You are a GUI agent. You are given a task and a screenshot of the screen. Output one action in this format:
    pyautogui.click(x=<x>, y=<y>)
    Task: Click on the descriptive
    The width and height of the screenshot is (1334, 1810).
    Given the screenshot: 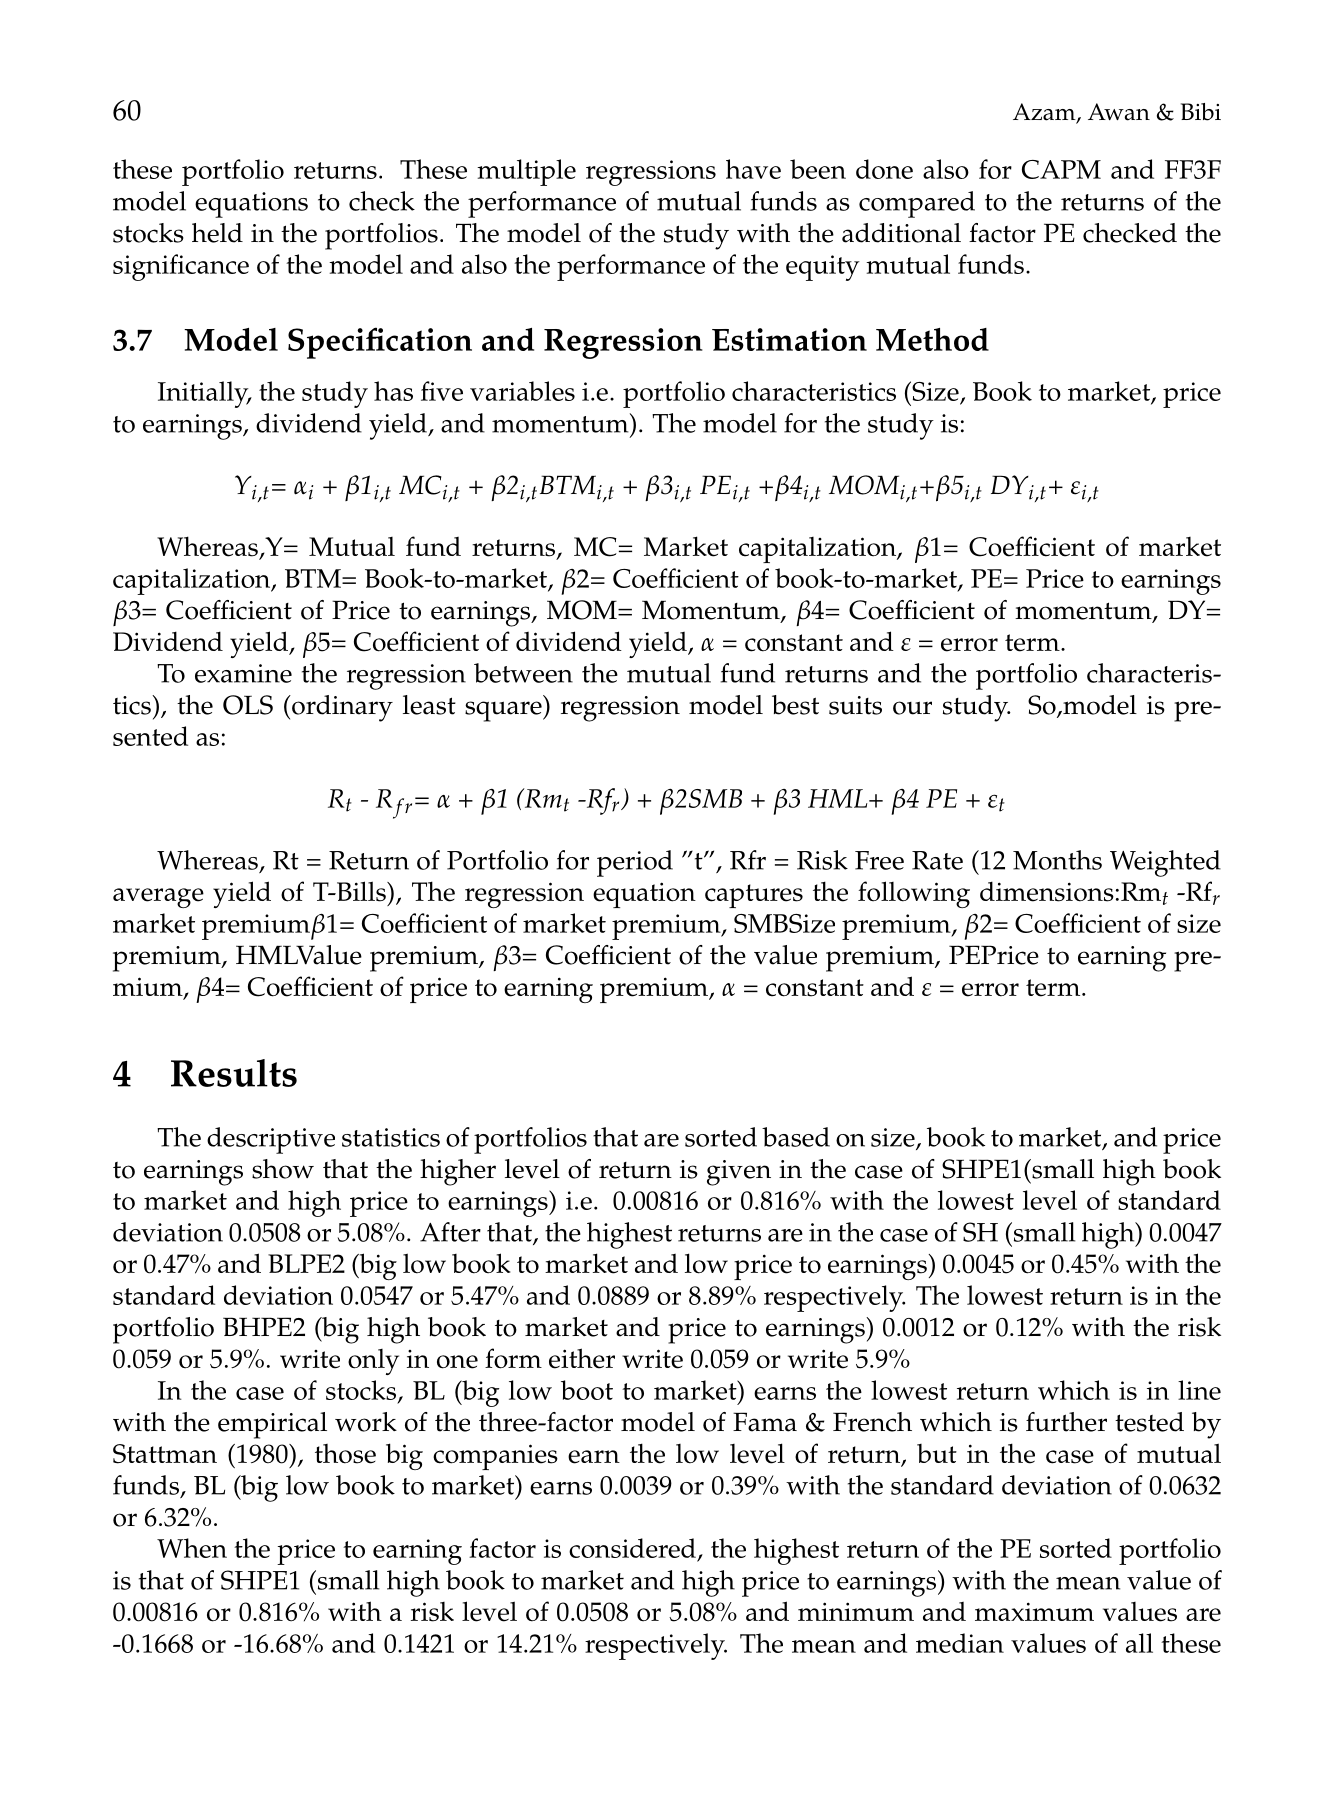 What is the action you would take?
    pyautogui.click(x=271, y=1140)
